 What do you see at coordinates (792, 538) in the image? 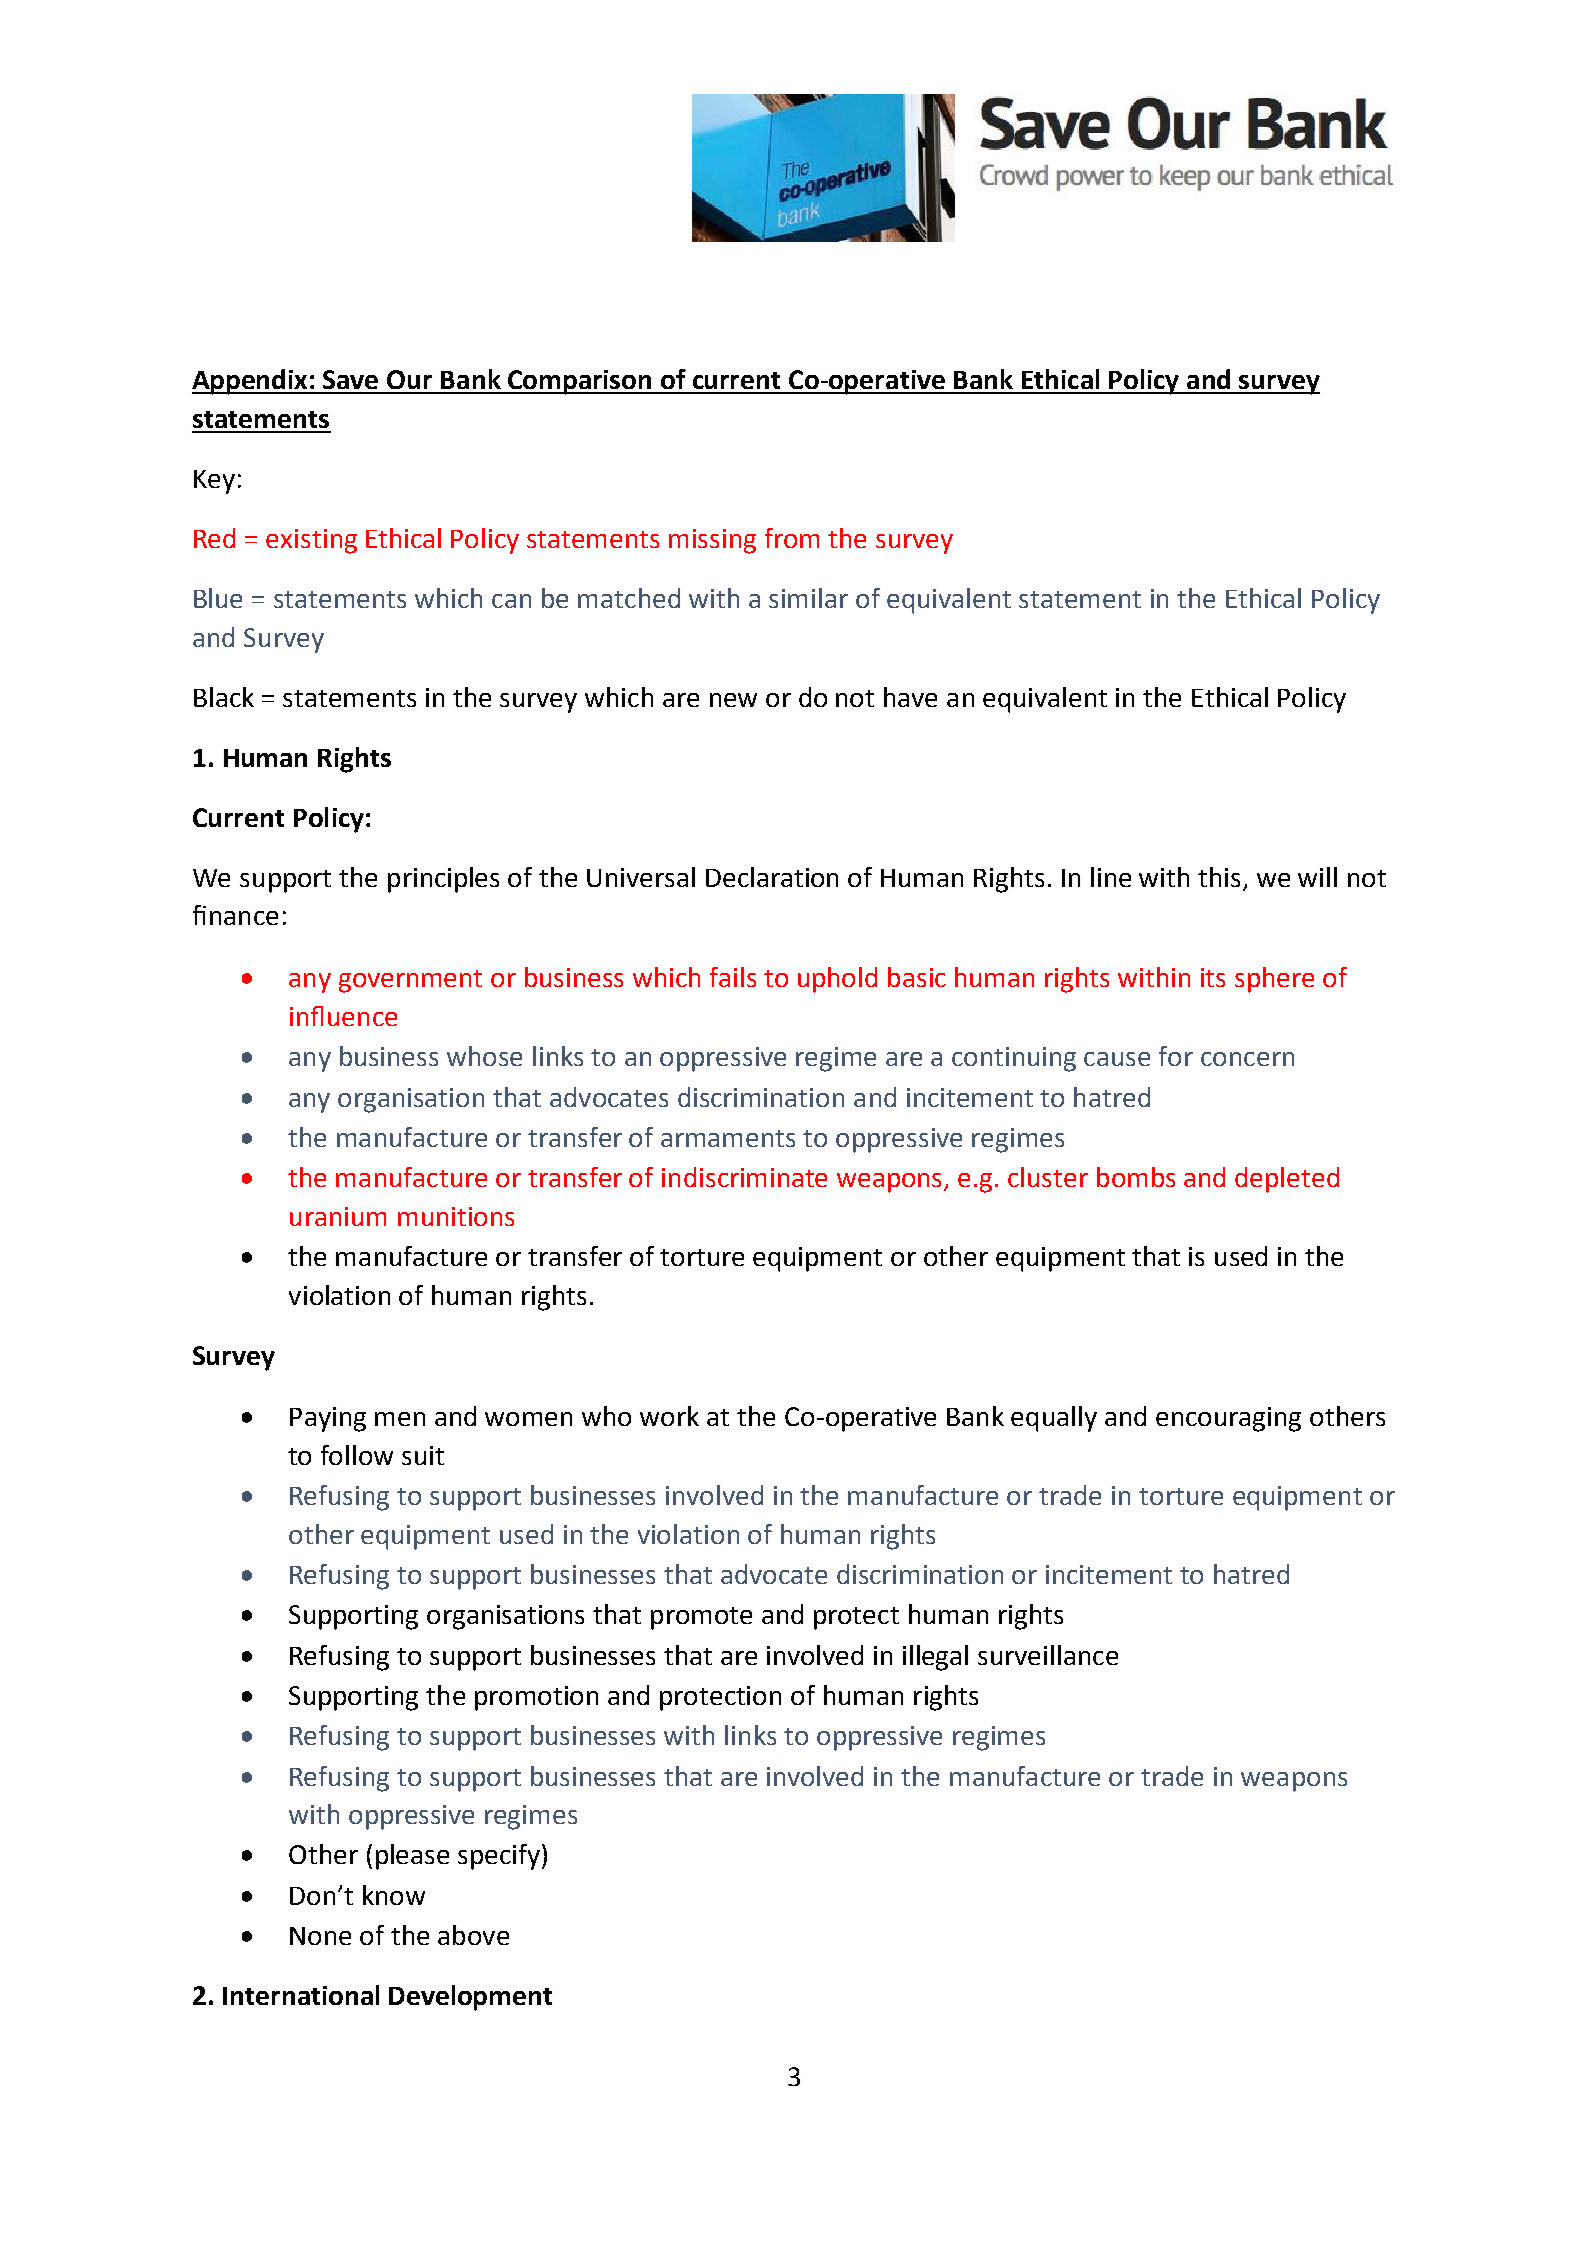
I see `from` at bounding box center [792, 538].
